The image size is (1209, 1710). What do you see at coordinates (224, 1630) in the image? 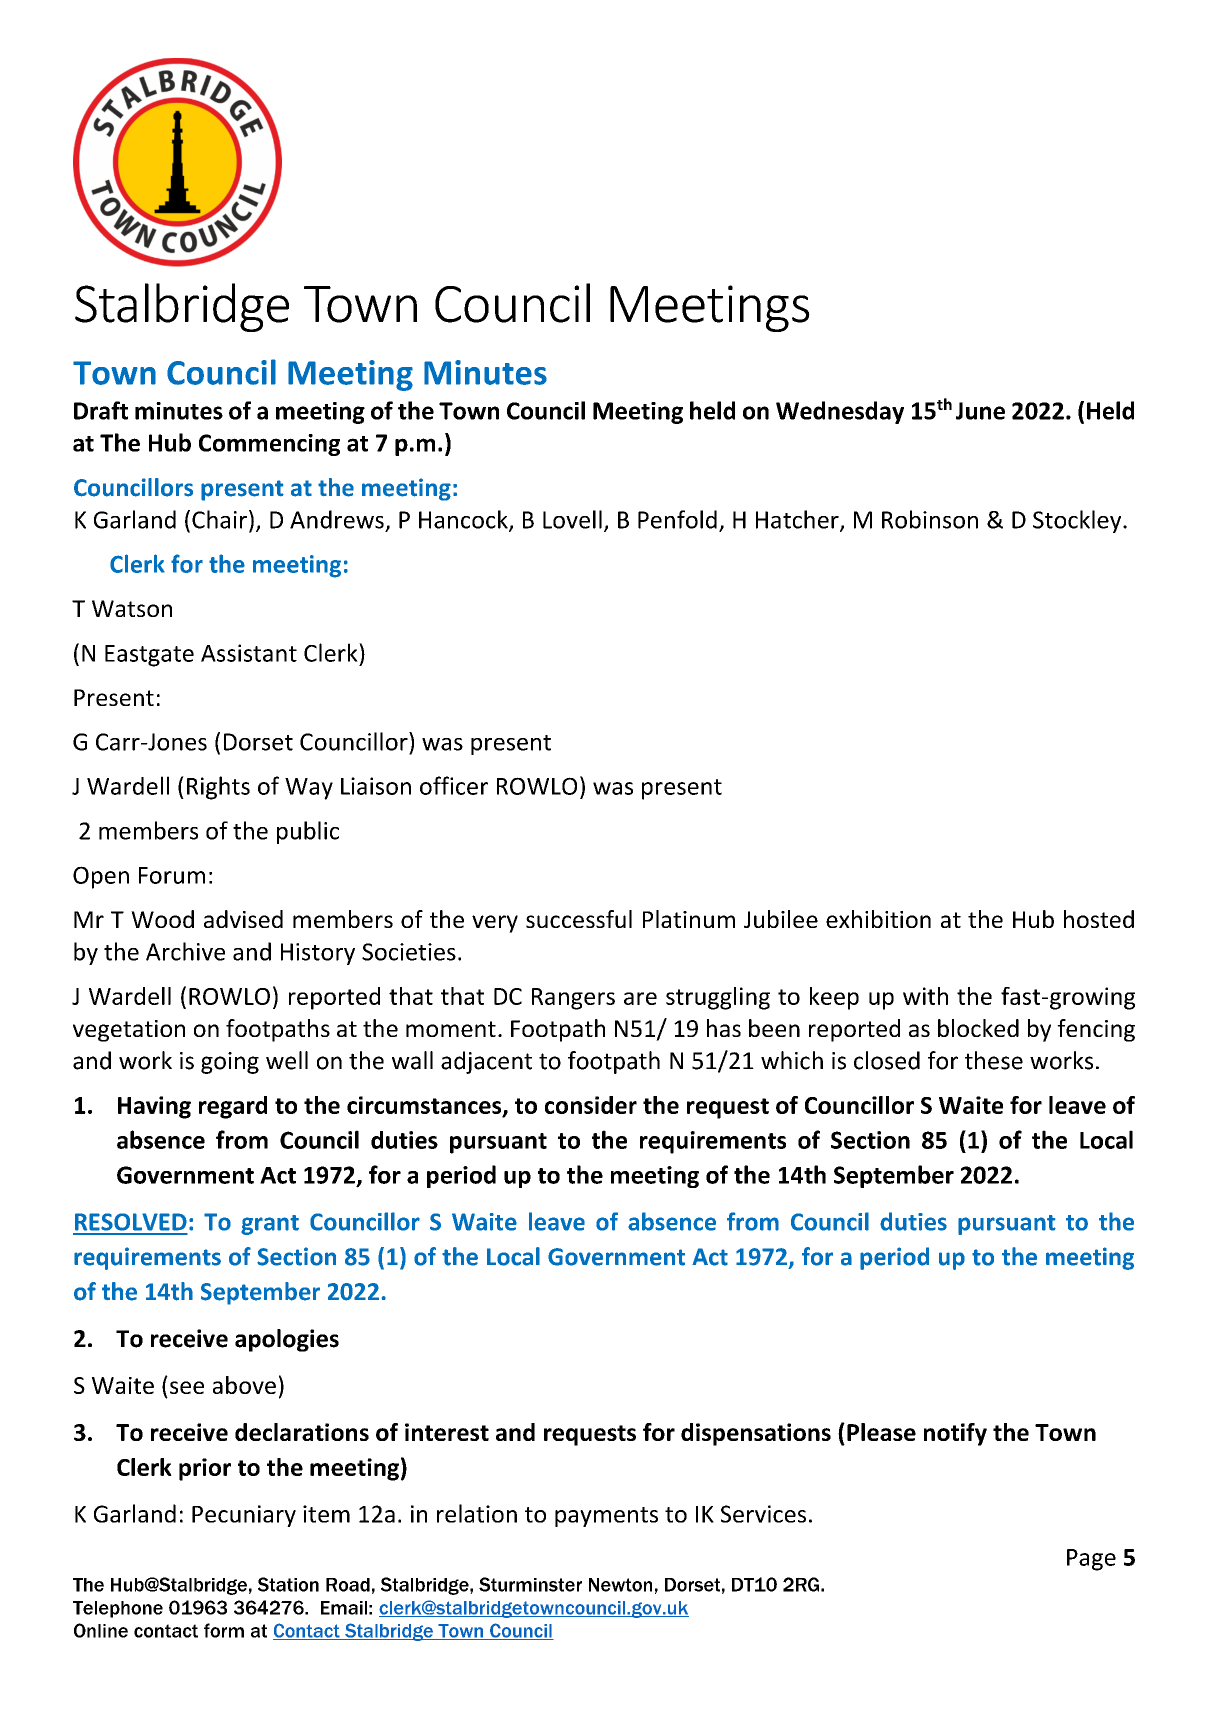
I see `form` at bounding box center [224, 1630].
